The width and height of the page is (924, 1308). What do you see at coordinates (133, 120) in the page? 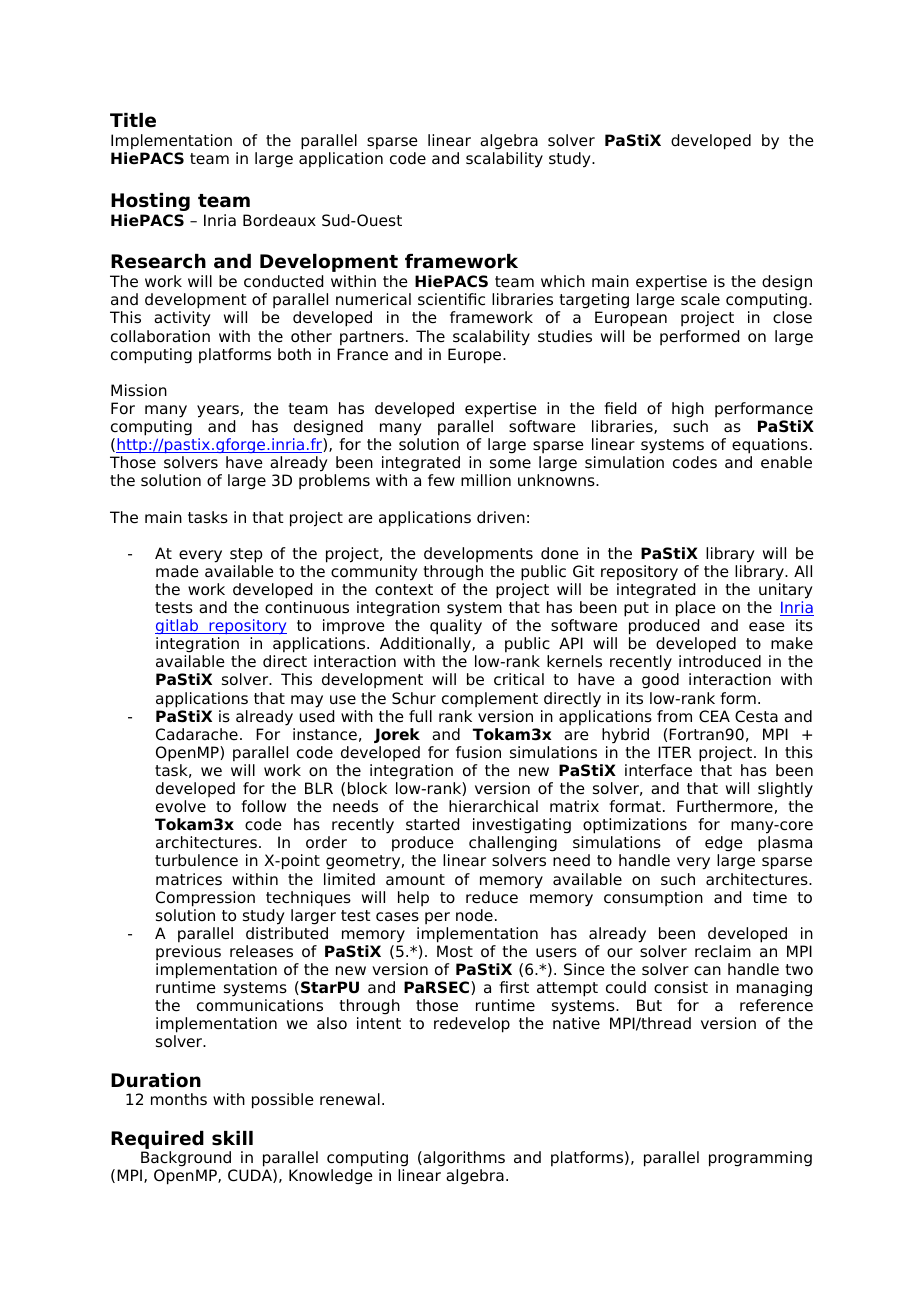
I see `Title` at bounding box center [133, 120].
